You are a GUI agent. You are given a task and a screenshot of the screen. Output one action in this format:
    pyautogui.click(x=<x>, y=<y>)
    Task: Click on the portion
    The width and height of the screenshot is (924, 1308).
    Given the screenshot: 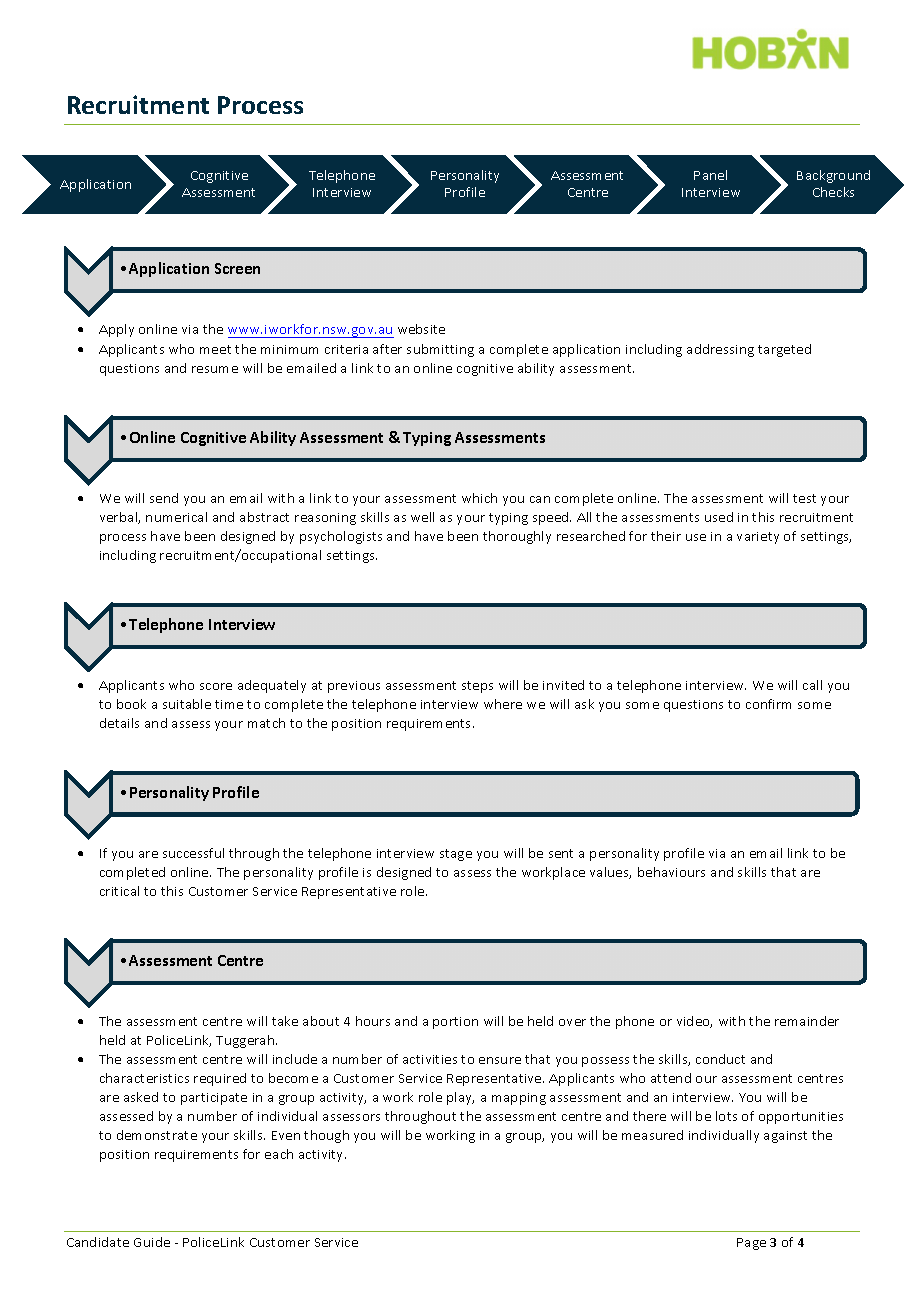 What is the action you would take?
    pyautogui.click(x=455, y=1023)
